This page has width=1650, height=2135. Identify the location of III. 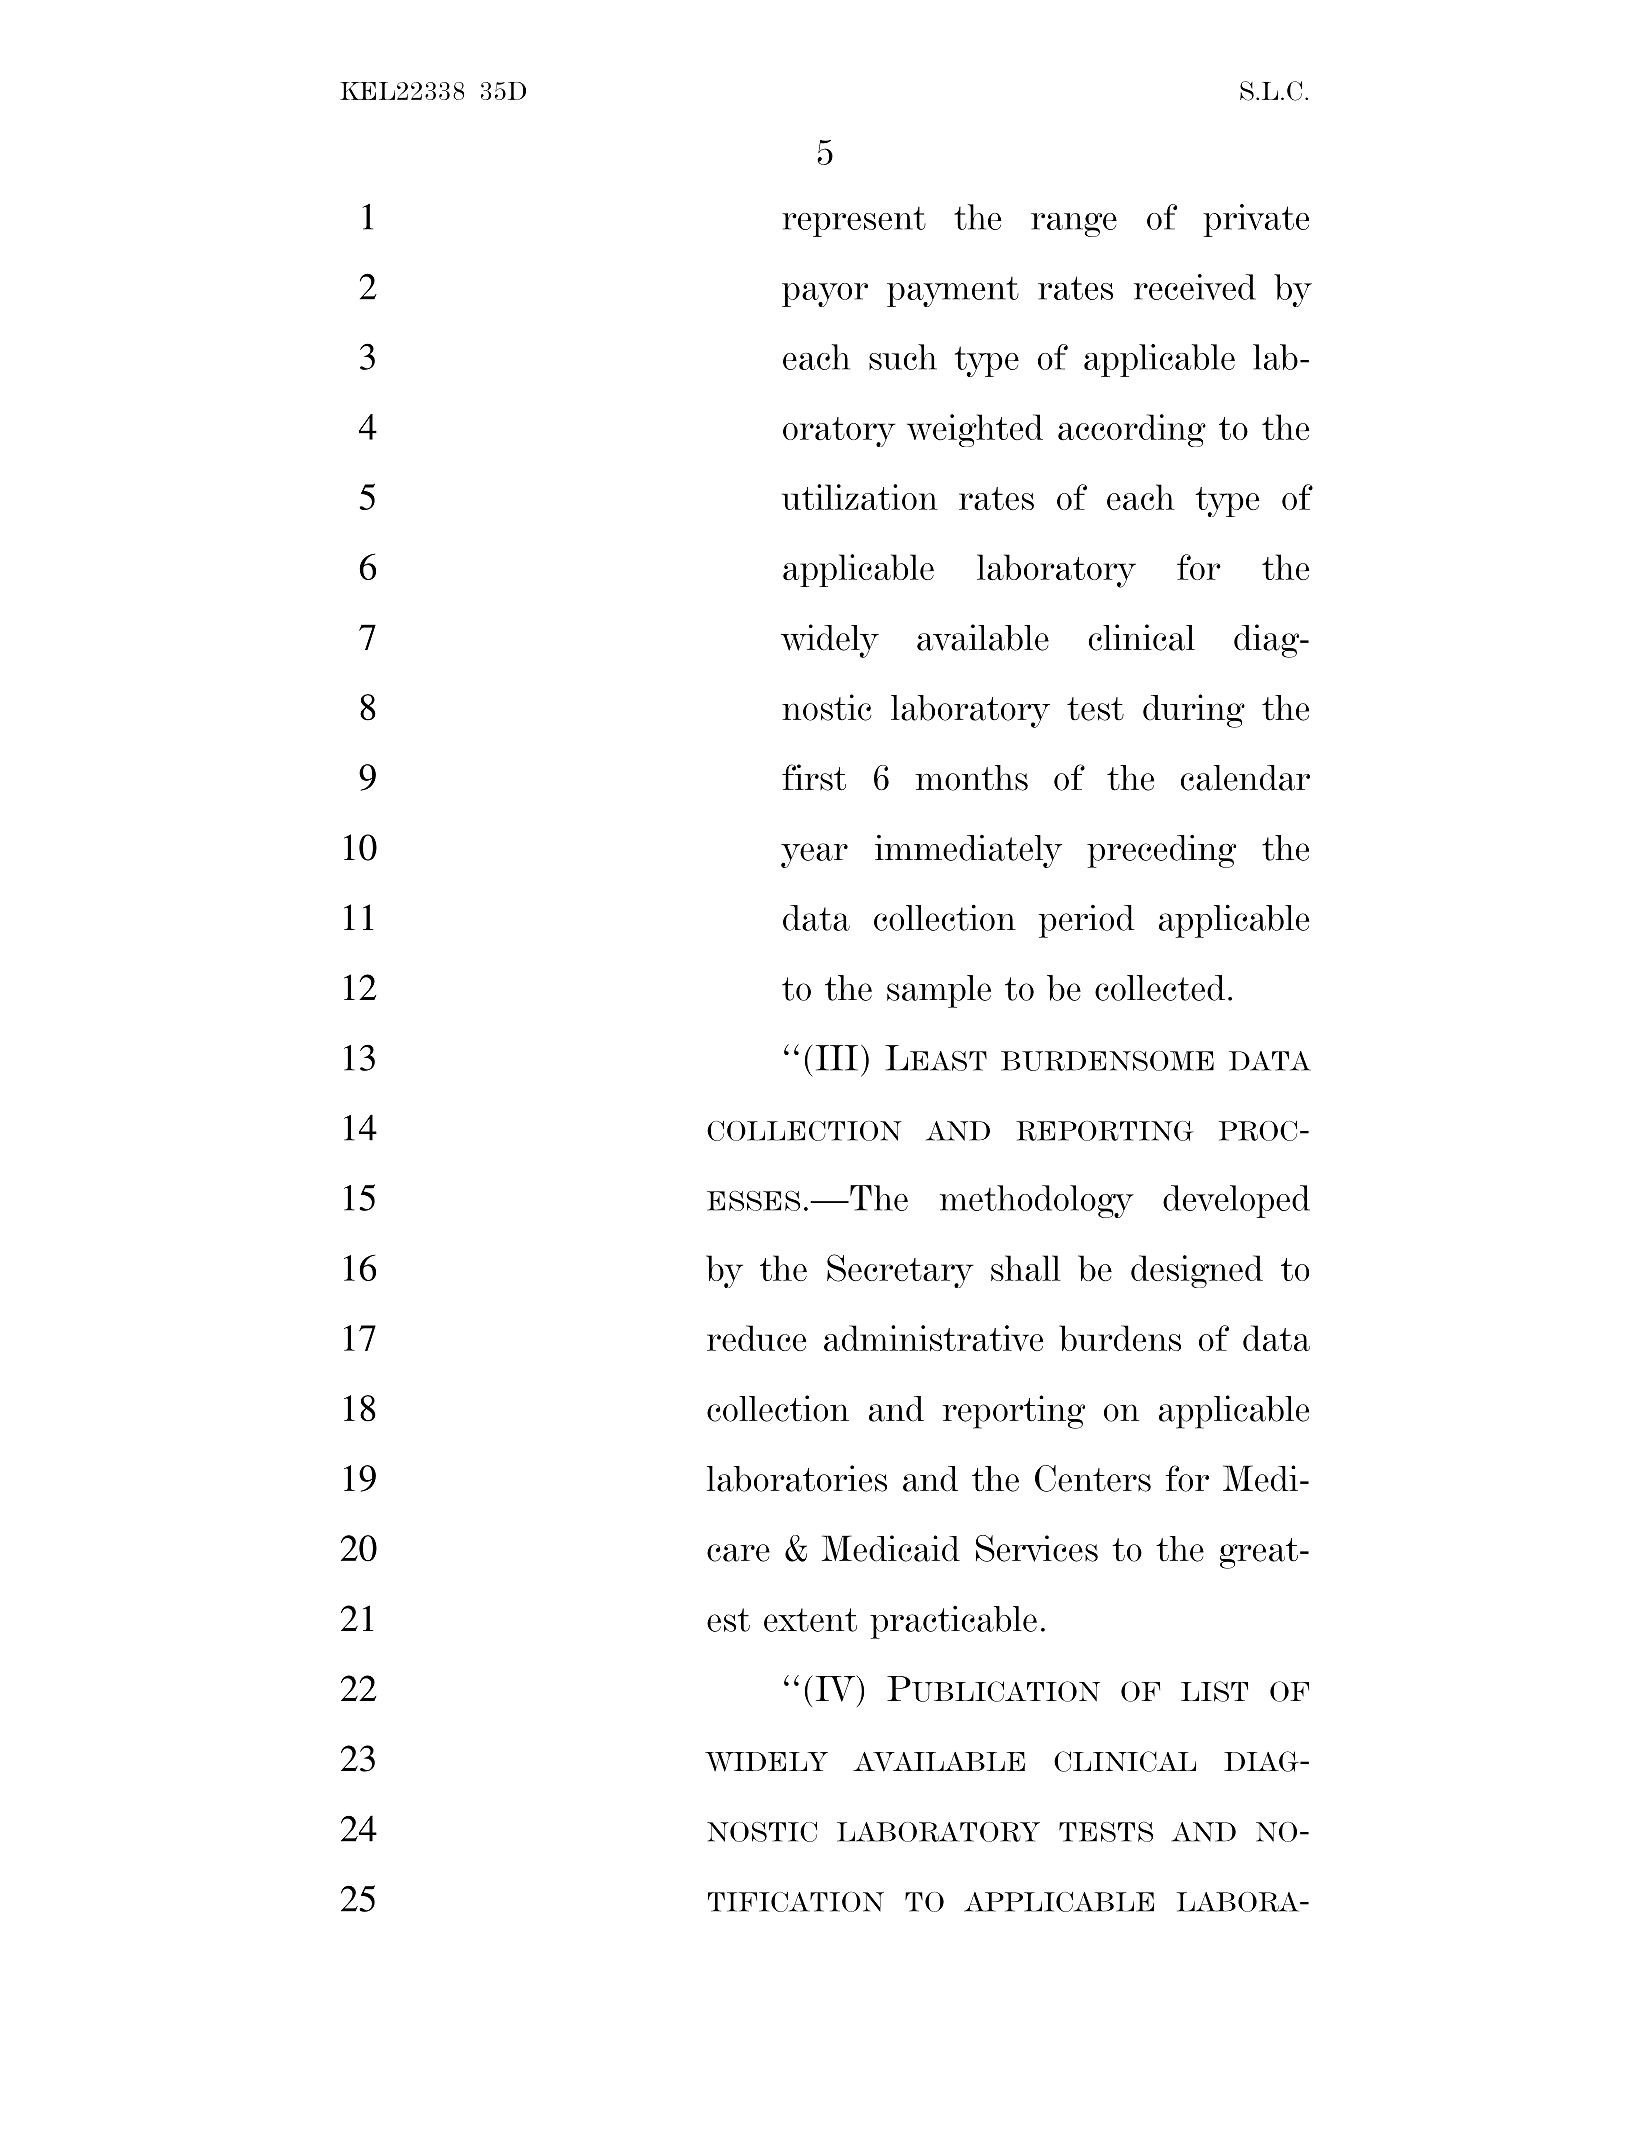
(837, 1058).
